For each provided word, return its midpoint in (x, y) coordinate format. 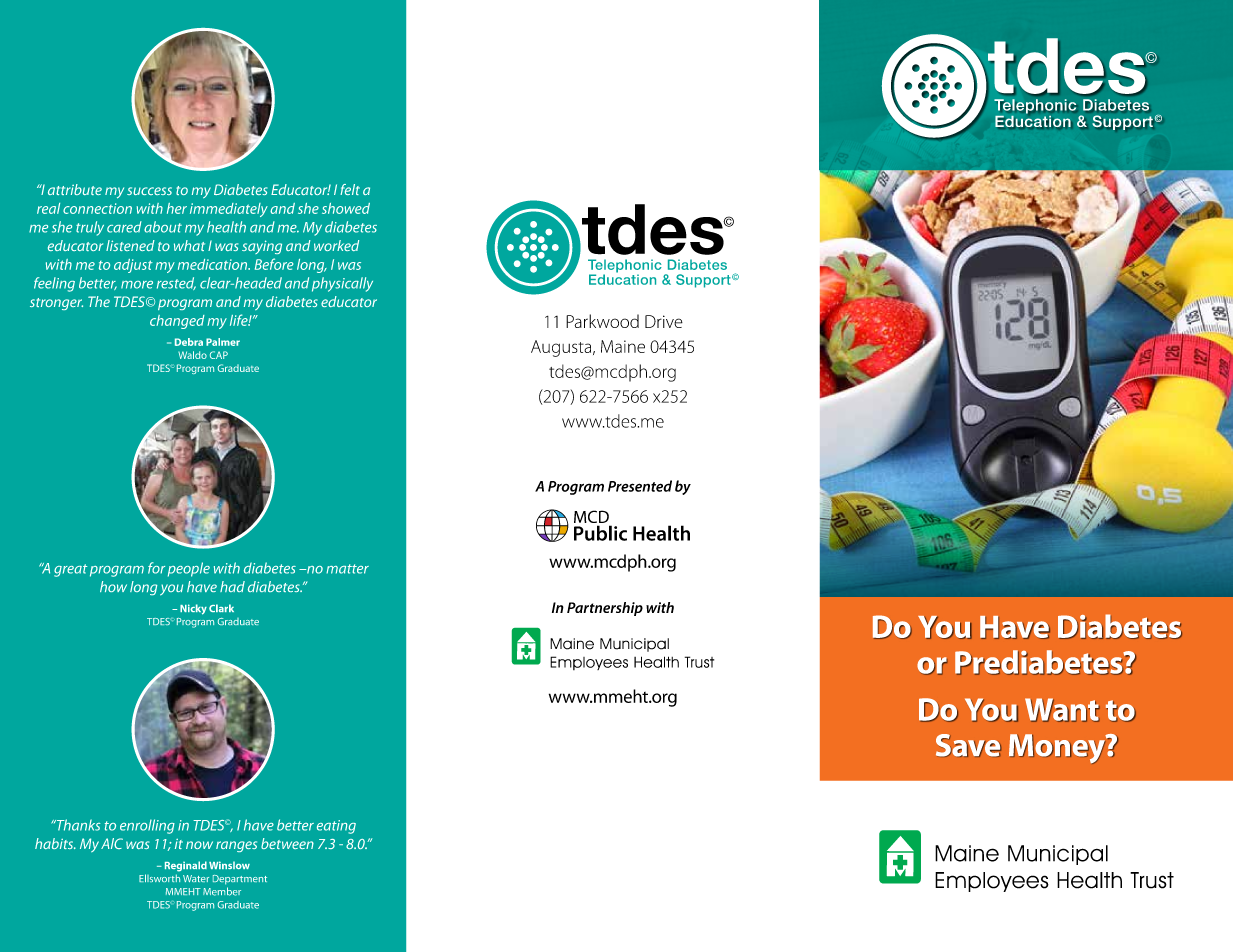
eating (336, 827)
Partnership (605, 609)
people (189, 569)
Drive (664, 321)
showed (346, 208)
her (177, 208)
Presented (640, 486)
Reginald (186, 866)
